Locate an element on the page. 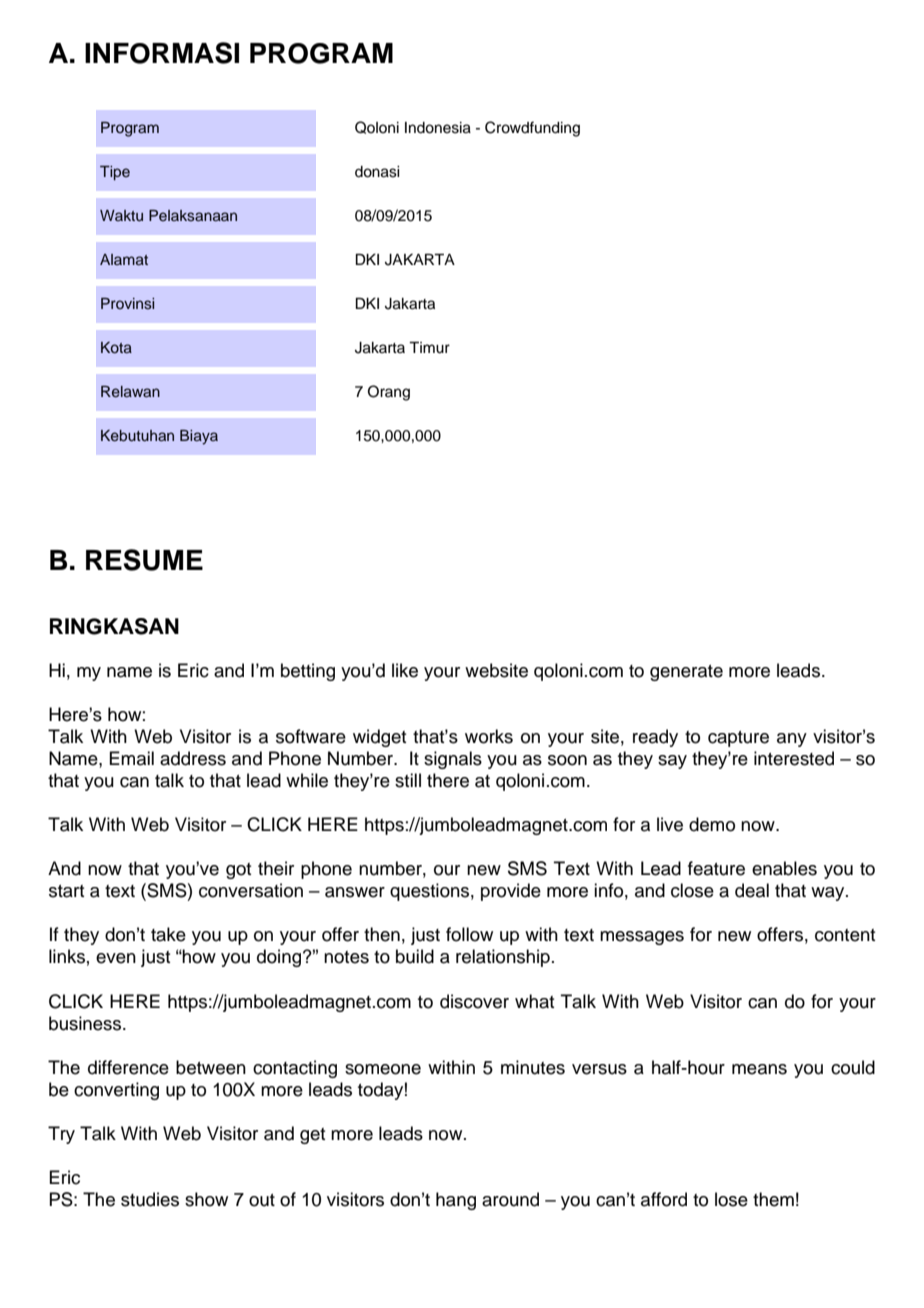  generate is located at coordinates (686, 673).
